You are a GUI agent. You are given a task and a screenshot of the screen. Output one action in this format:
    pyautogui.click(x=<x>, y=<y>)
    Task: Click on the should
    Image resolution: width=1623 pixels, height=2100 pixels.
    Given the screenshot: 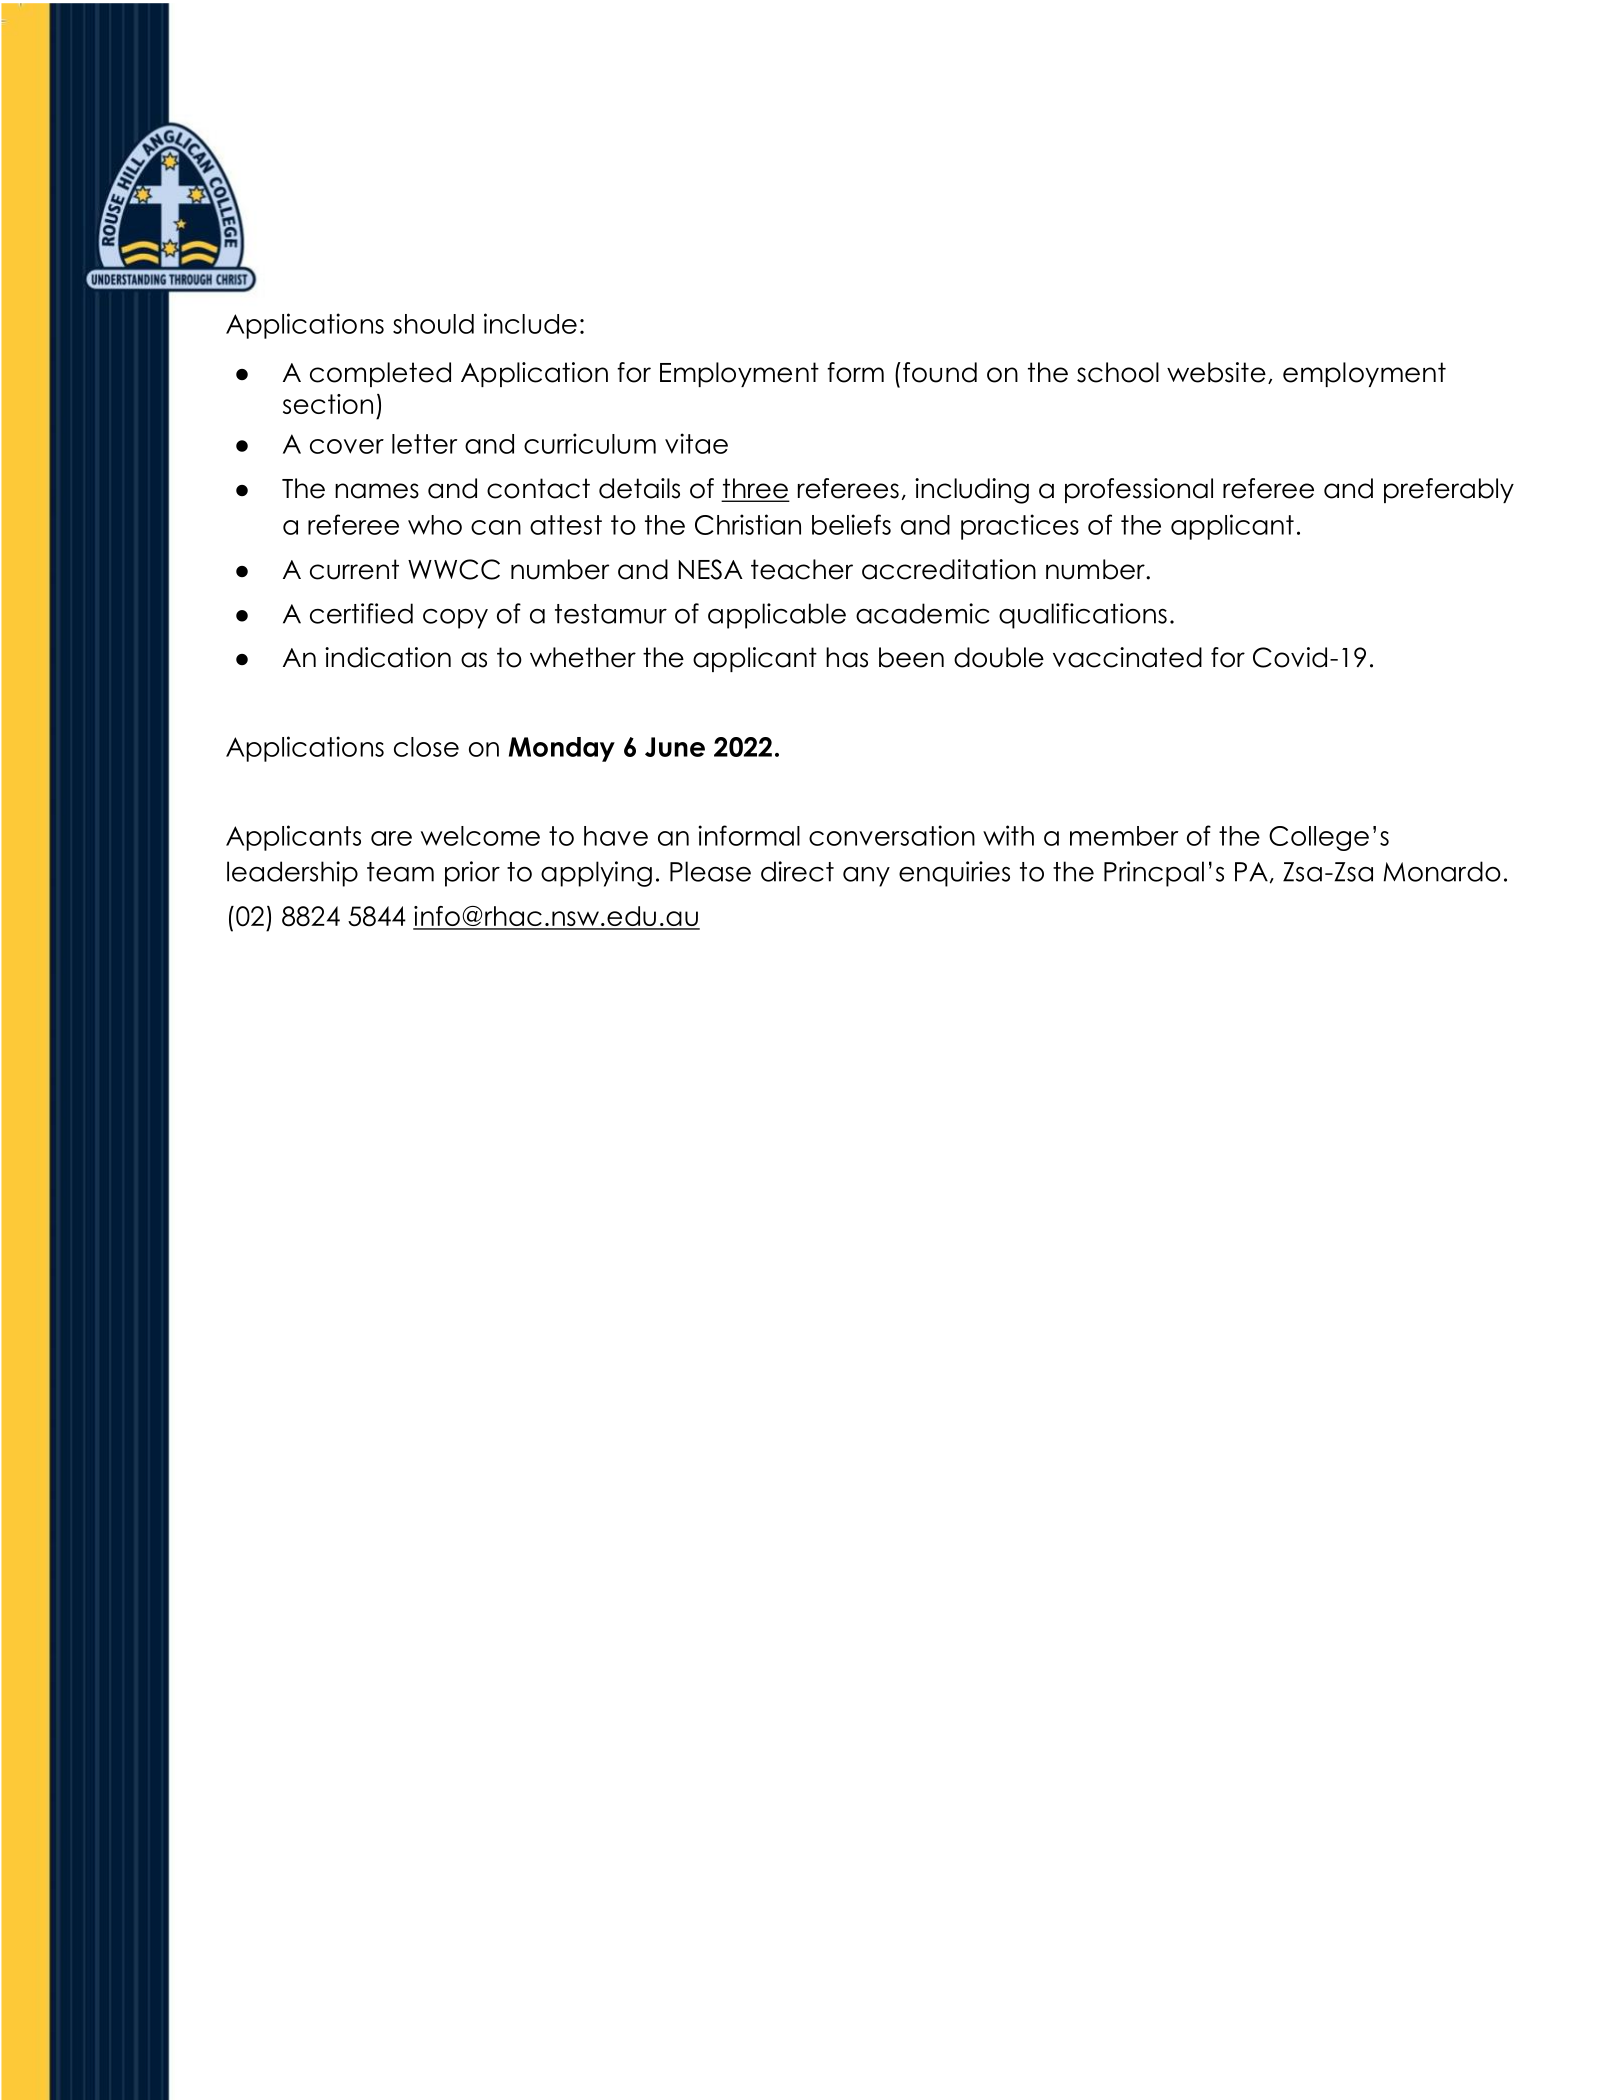 What is the action you would take?
    pyautogui.click(x=433, y=324)
